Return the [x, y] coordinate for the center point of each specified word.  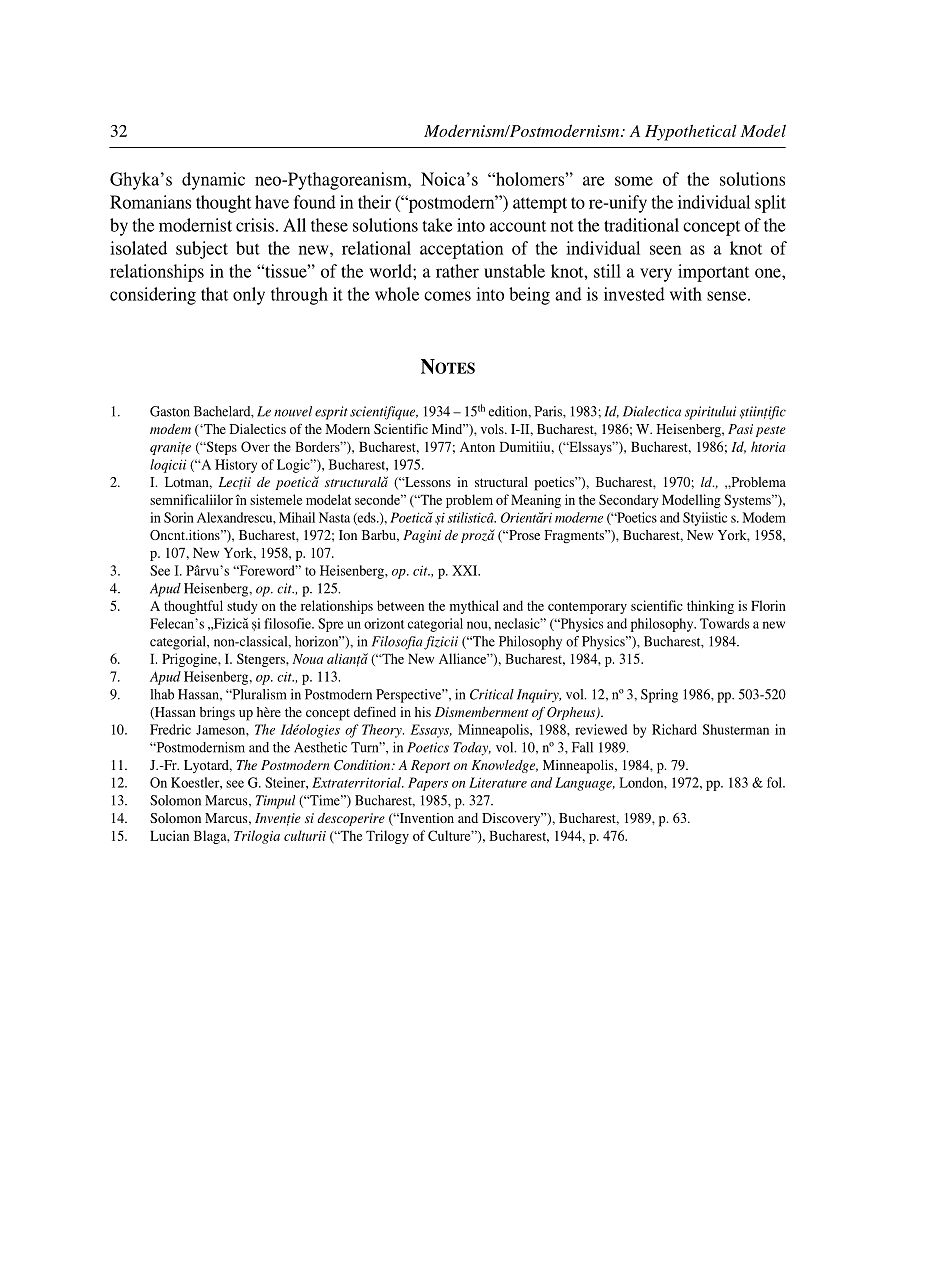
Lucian [169, 835]
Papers [428, 784]
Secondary [629, 501]
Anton [477, 447]
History [236, 466]
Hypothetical [691, 132]
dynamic [213, 181]
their [374, 202]
